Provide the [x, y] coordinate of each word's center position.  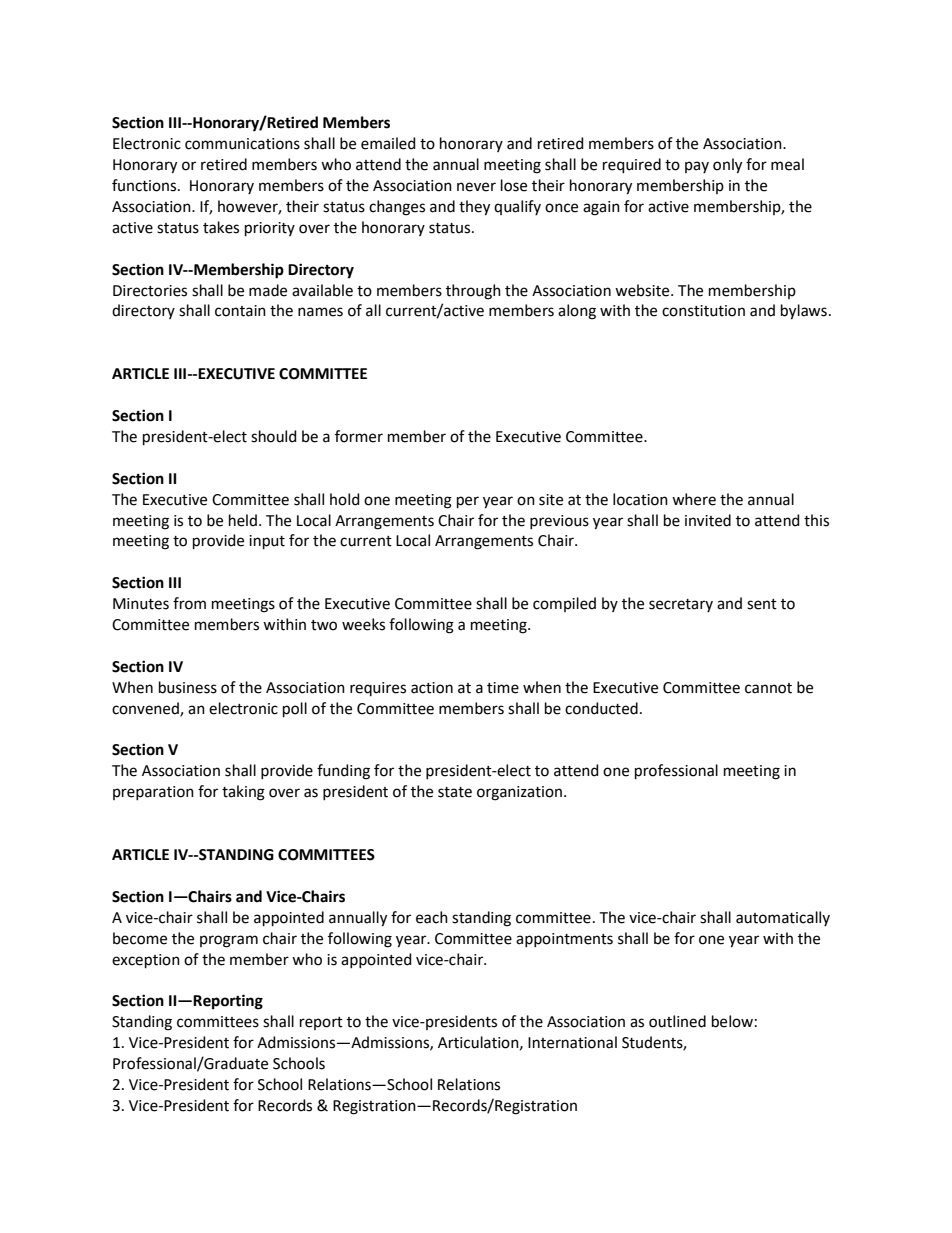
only [727, 166]
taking [243, 793]
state [455, 792]
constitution [703, 311]
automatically [783, 918]
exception [146, 961]
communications [242, 144]
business [188, 687]
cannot [768, 688]
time [503, 688]
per [468, 502]
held [243, 520]
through [473, 292]
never [476, 187]
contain [240, 311]
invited [708, 520]
